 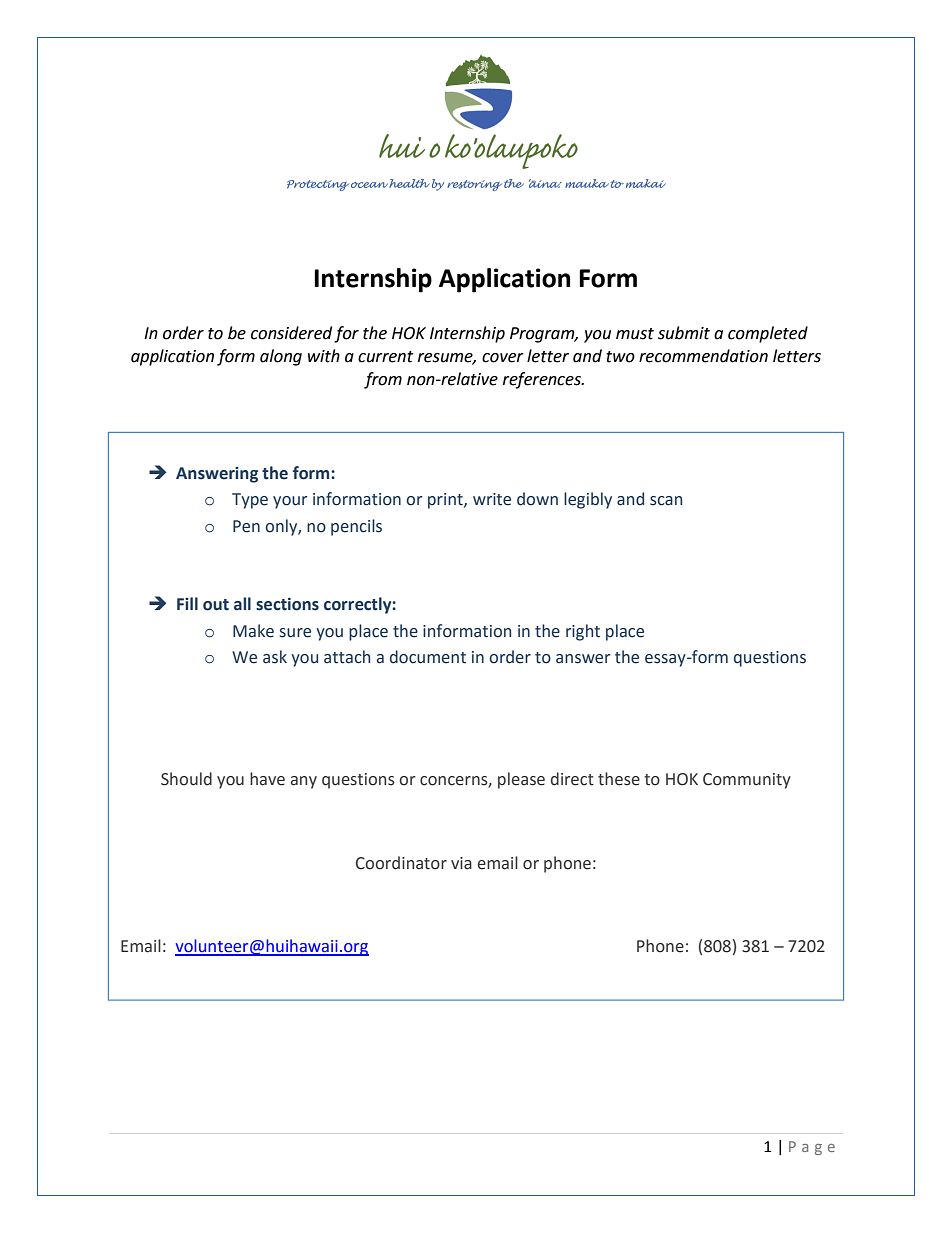 I want to click on recommendation, so click(x=703, y=356).
